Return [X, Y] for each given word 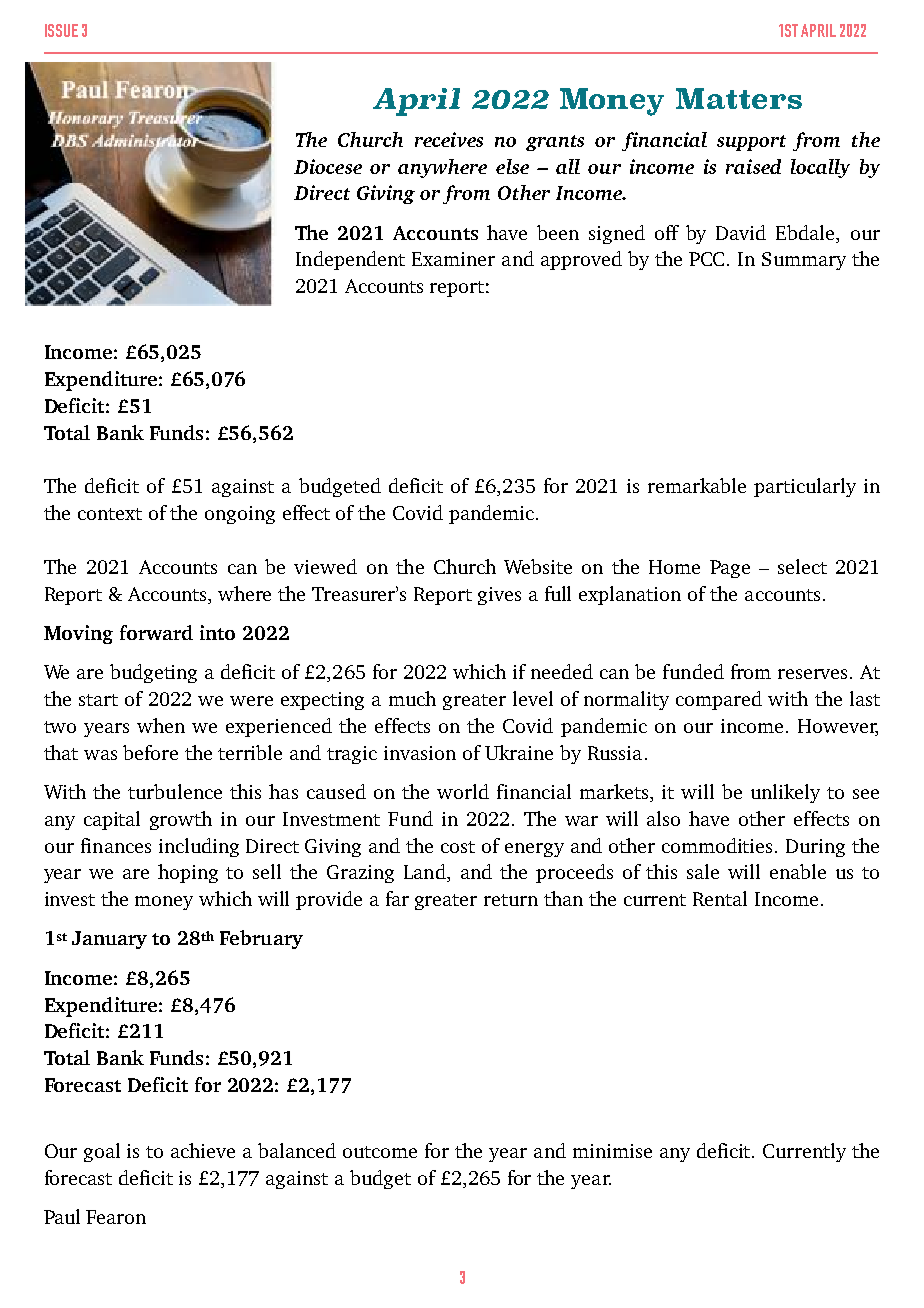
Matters [739, 98]
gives [499, 596]
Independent [350, 260]
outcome [380, 1152]
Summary [804, 261]
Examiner [453, 259]
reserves [814, 674]
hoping [188, 873]
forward [156, 632]
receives [449, 139]
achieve [203, 1150]
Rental [720, 898]
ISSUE [61, 30]
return [511, 900]
